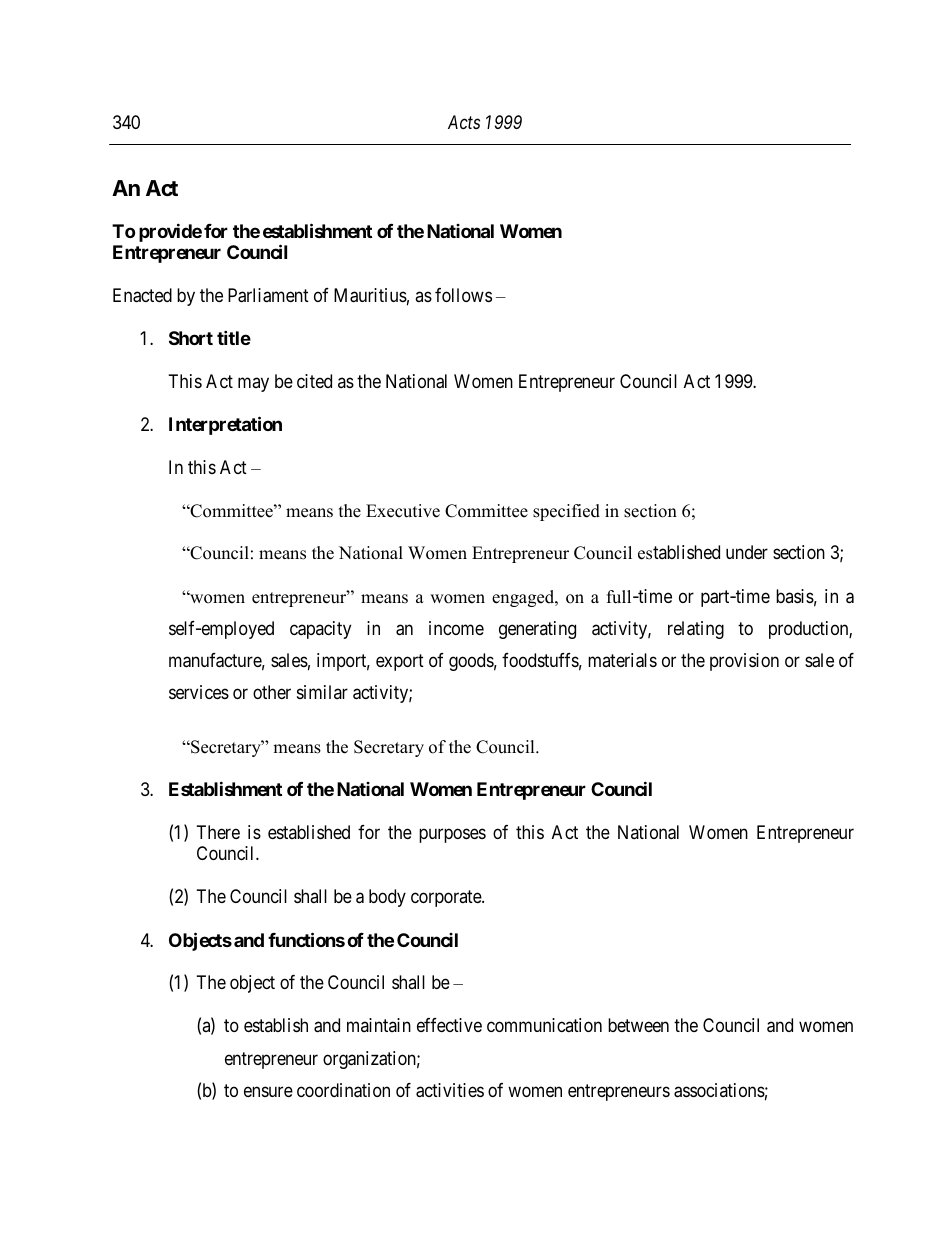 This document has width=952, height=1233. What do you see at coordinates (199, 692) in the document?
I see `services` at bounding box center [199, 692].
